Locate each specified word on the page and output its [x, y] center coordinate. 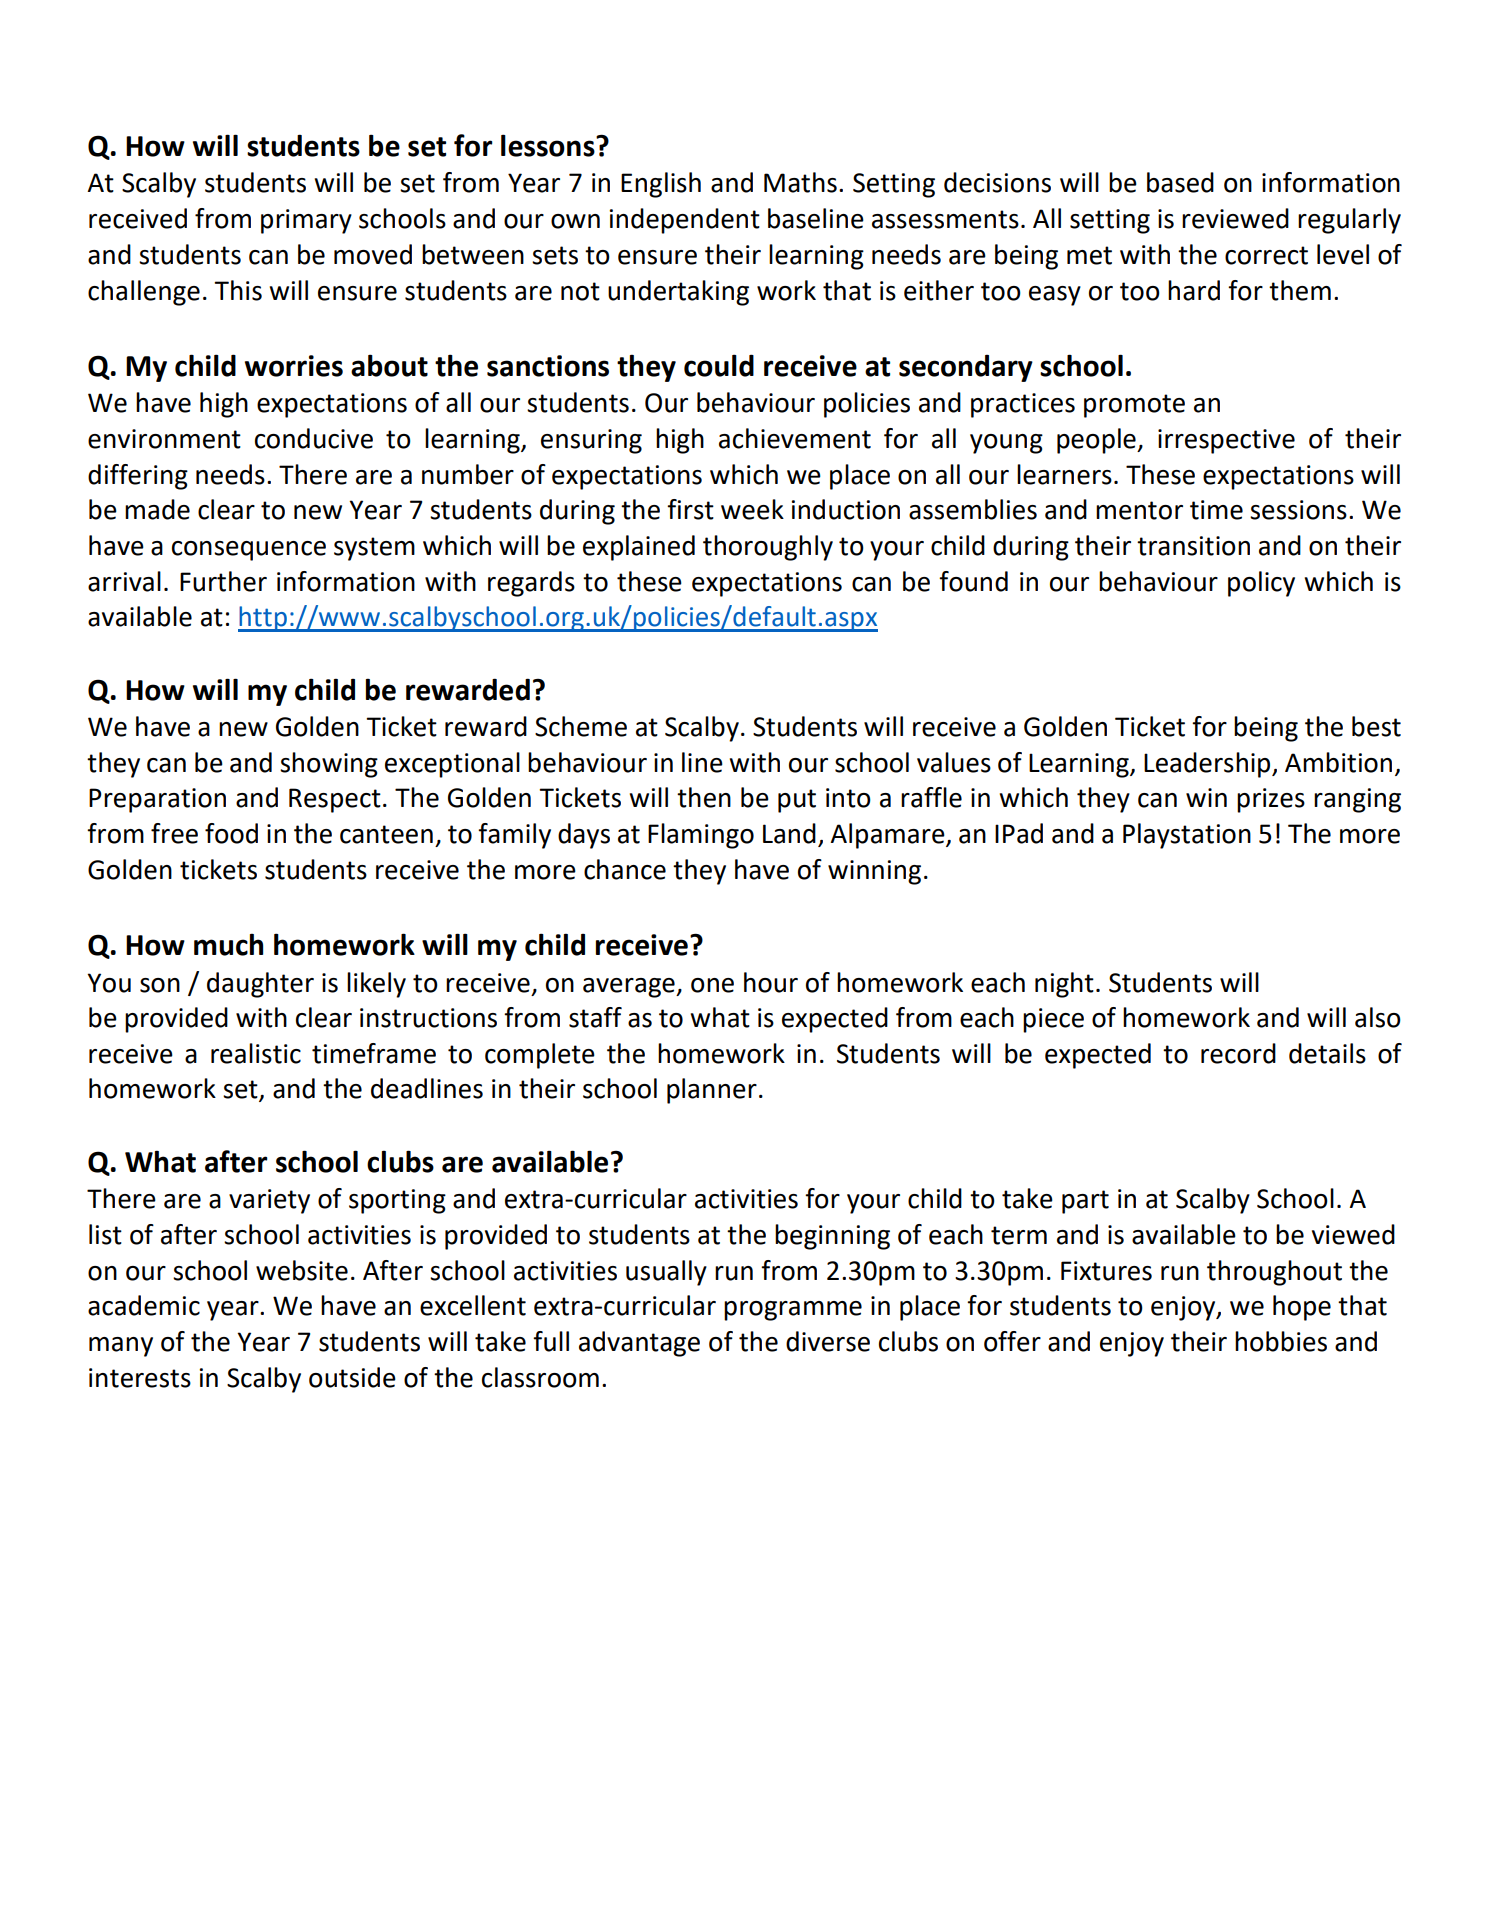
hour [771, 982]
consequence [249, 551]
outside [352, 1377]
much [228, 944]
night [1064, 985]
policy [1261, 584]
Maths [800, 182]
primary [306, 221]
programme [793, 1311]
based [1180, 182]
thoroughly [768, 548]
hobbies [1281, 1341]
